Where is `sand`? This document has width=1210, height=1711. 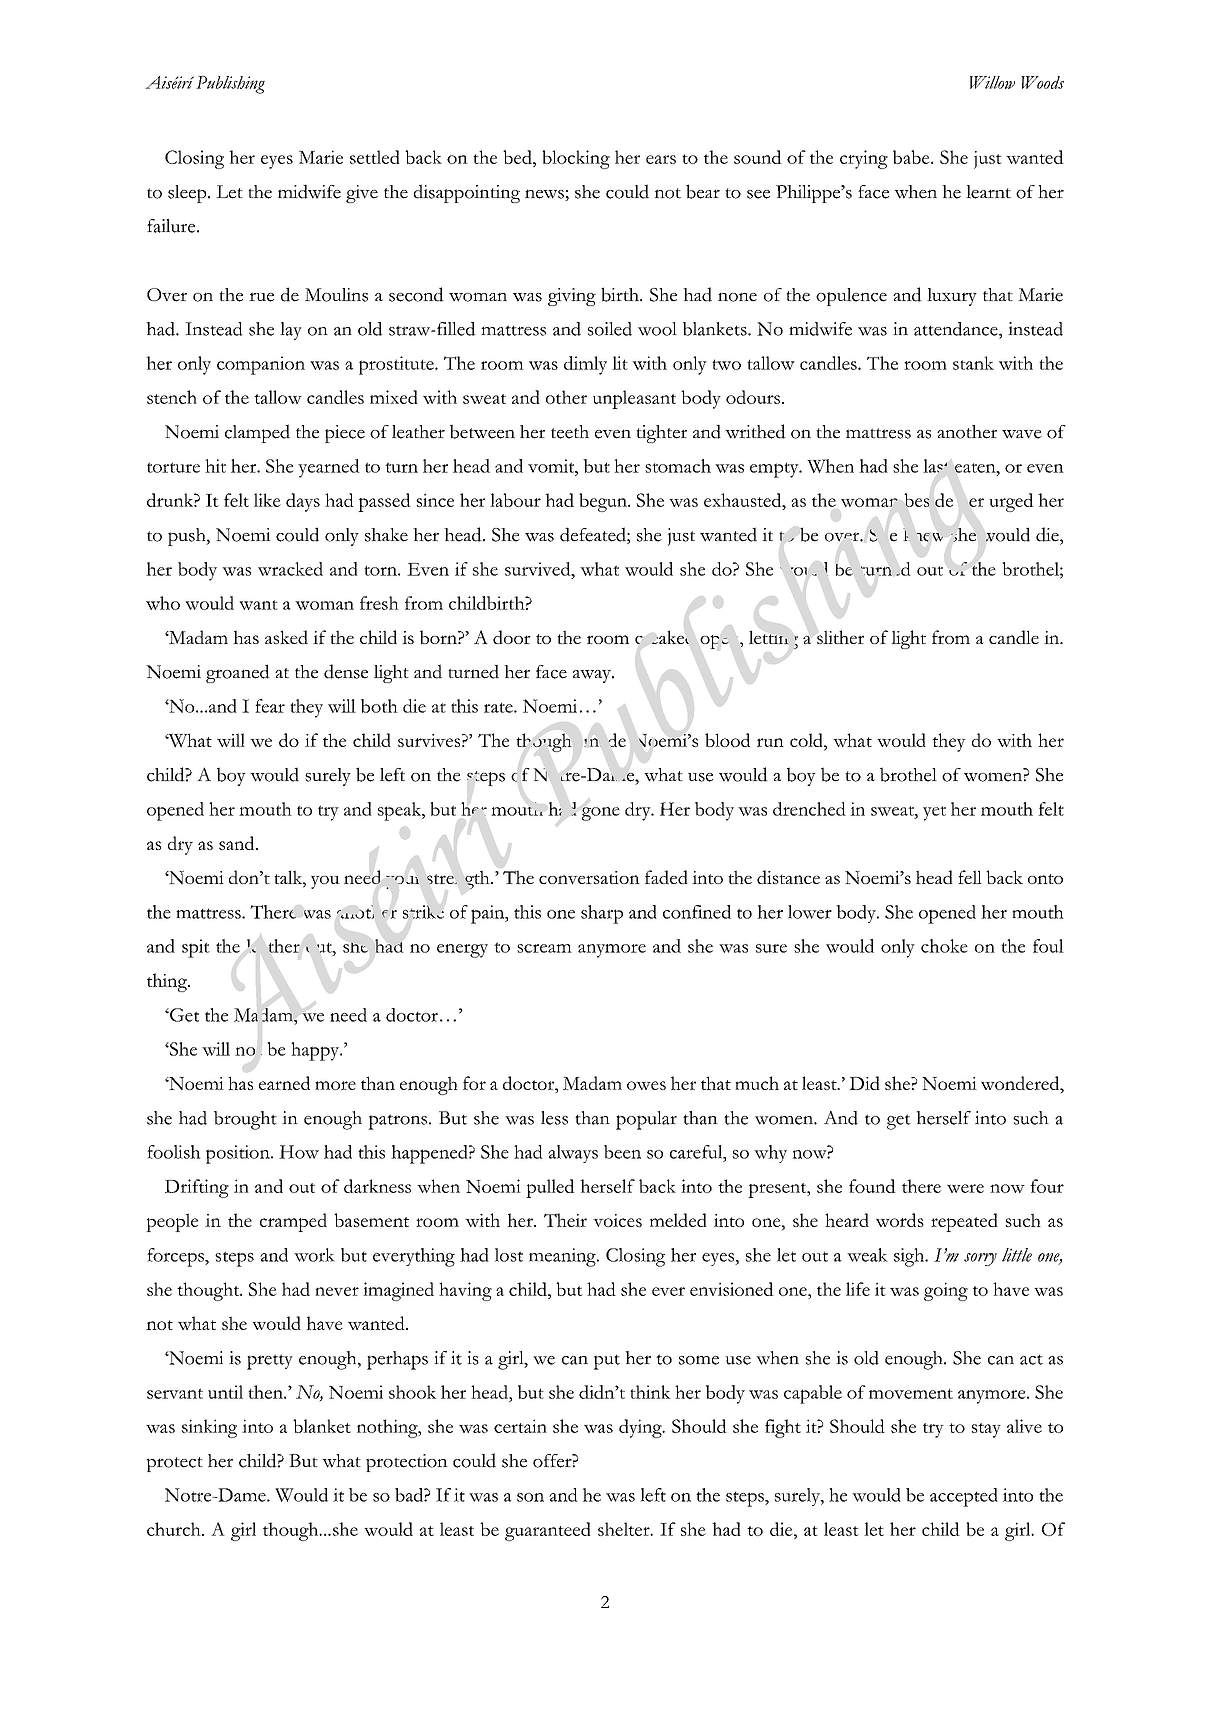
sand is located at coordinates (238, 843).
